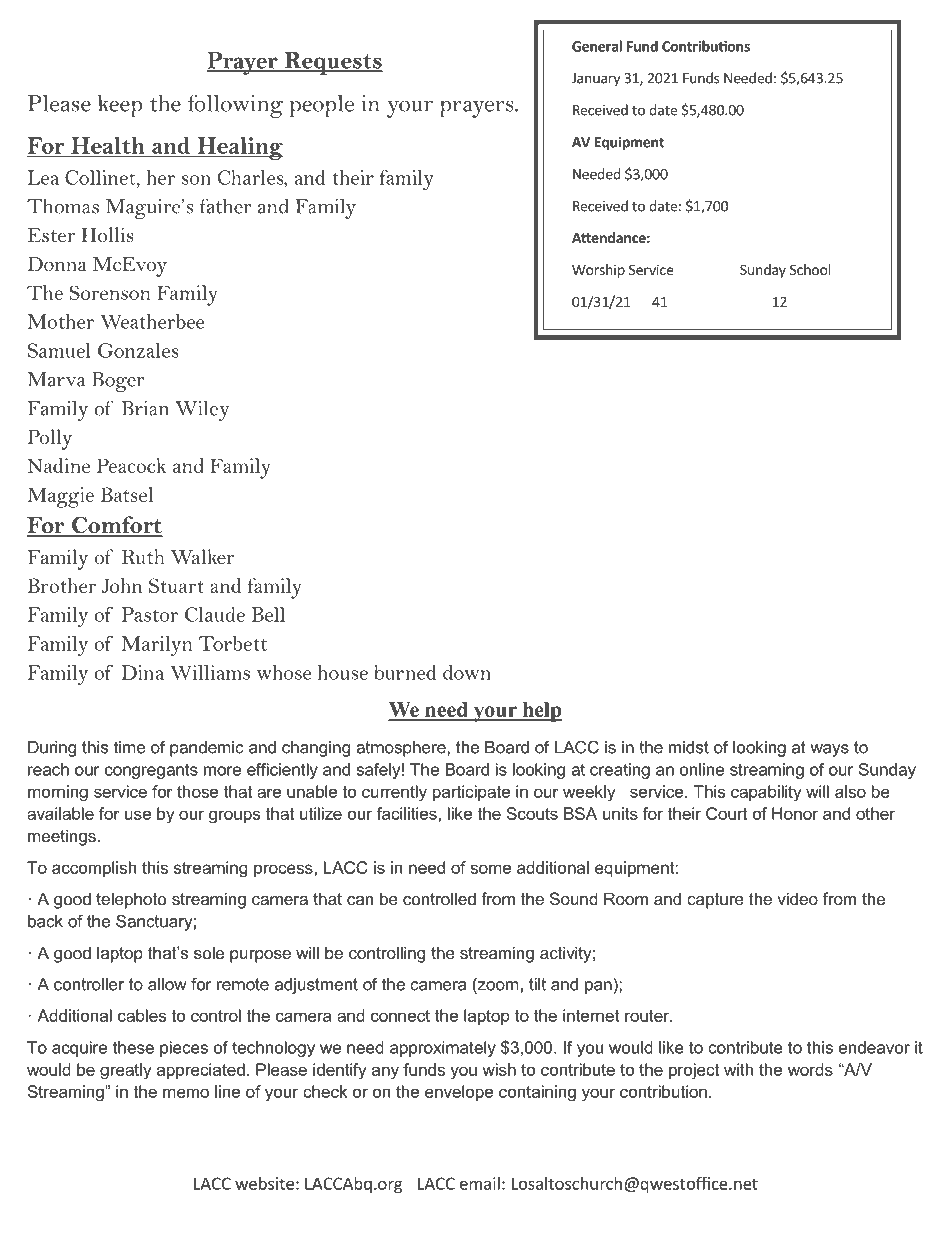 The width and height of the image is (952, 1233). Describe the element at coordinates (596, 79) in the image. I see `January` at that location.
